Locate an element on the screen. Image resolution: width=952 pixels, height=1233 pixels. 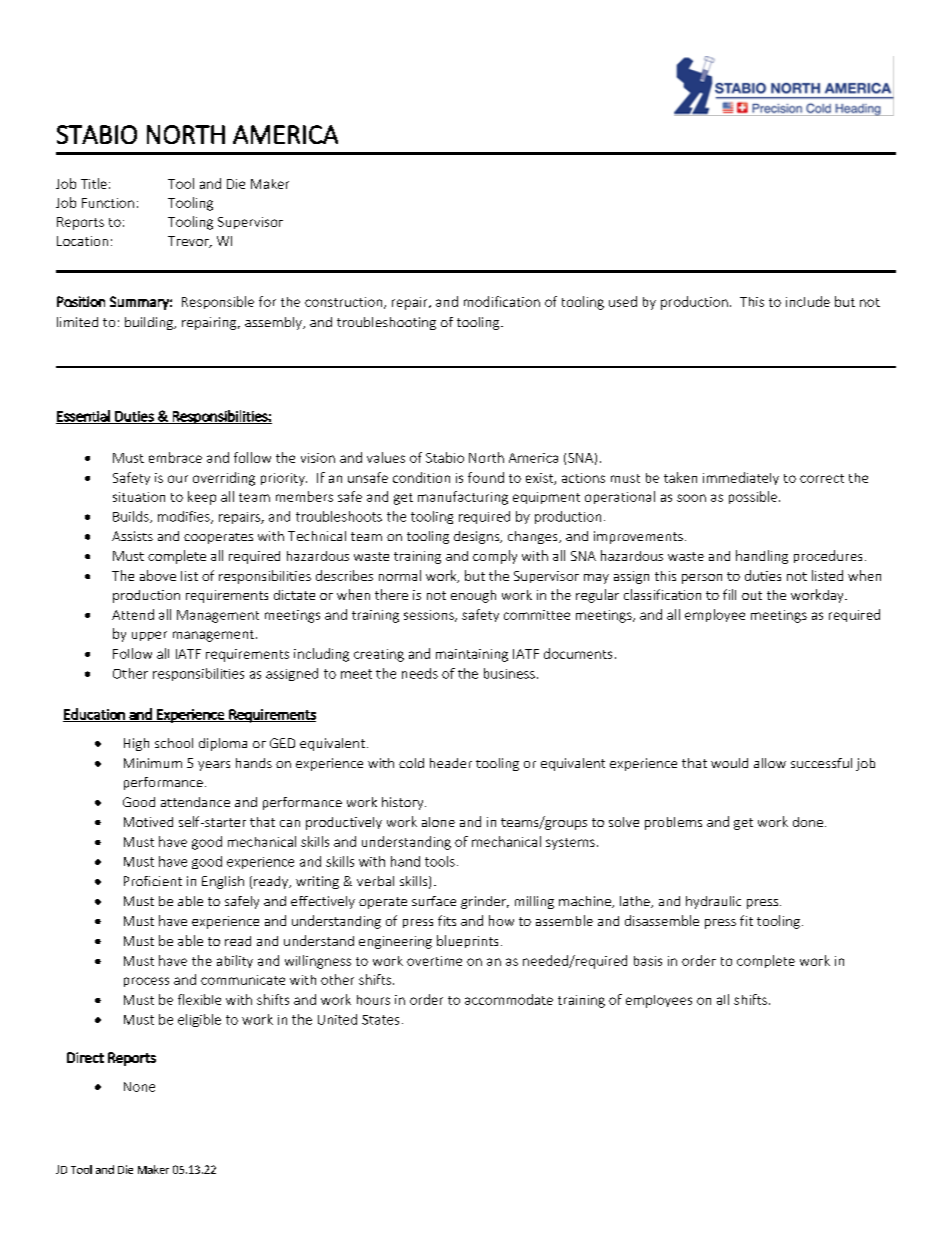
None is located at coordinates (139, 1087).
